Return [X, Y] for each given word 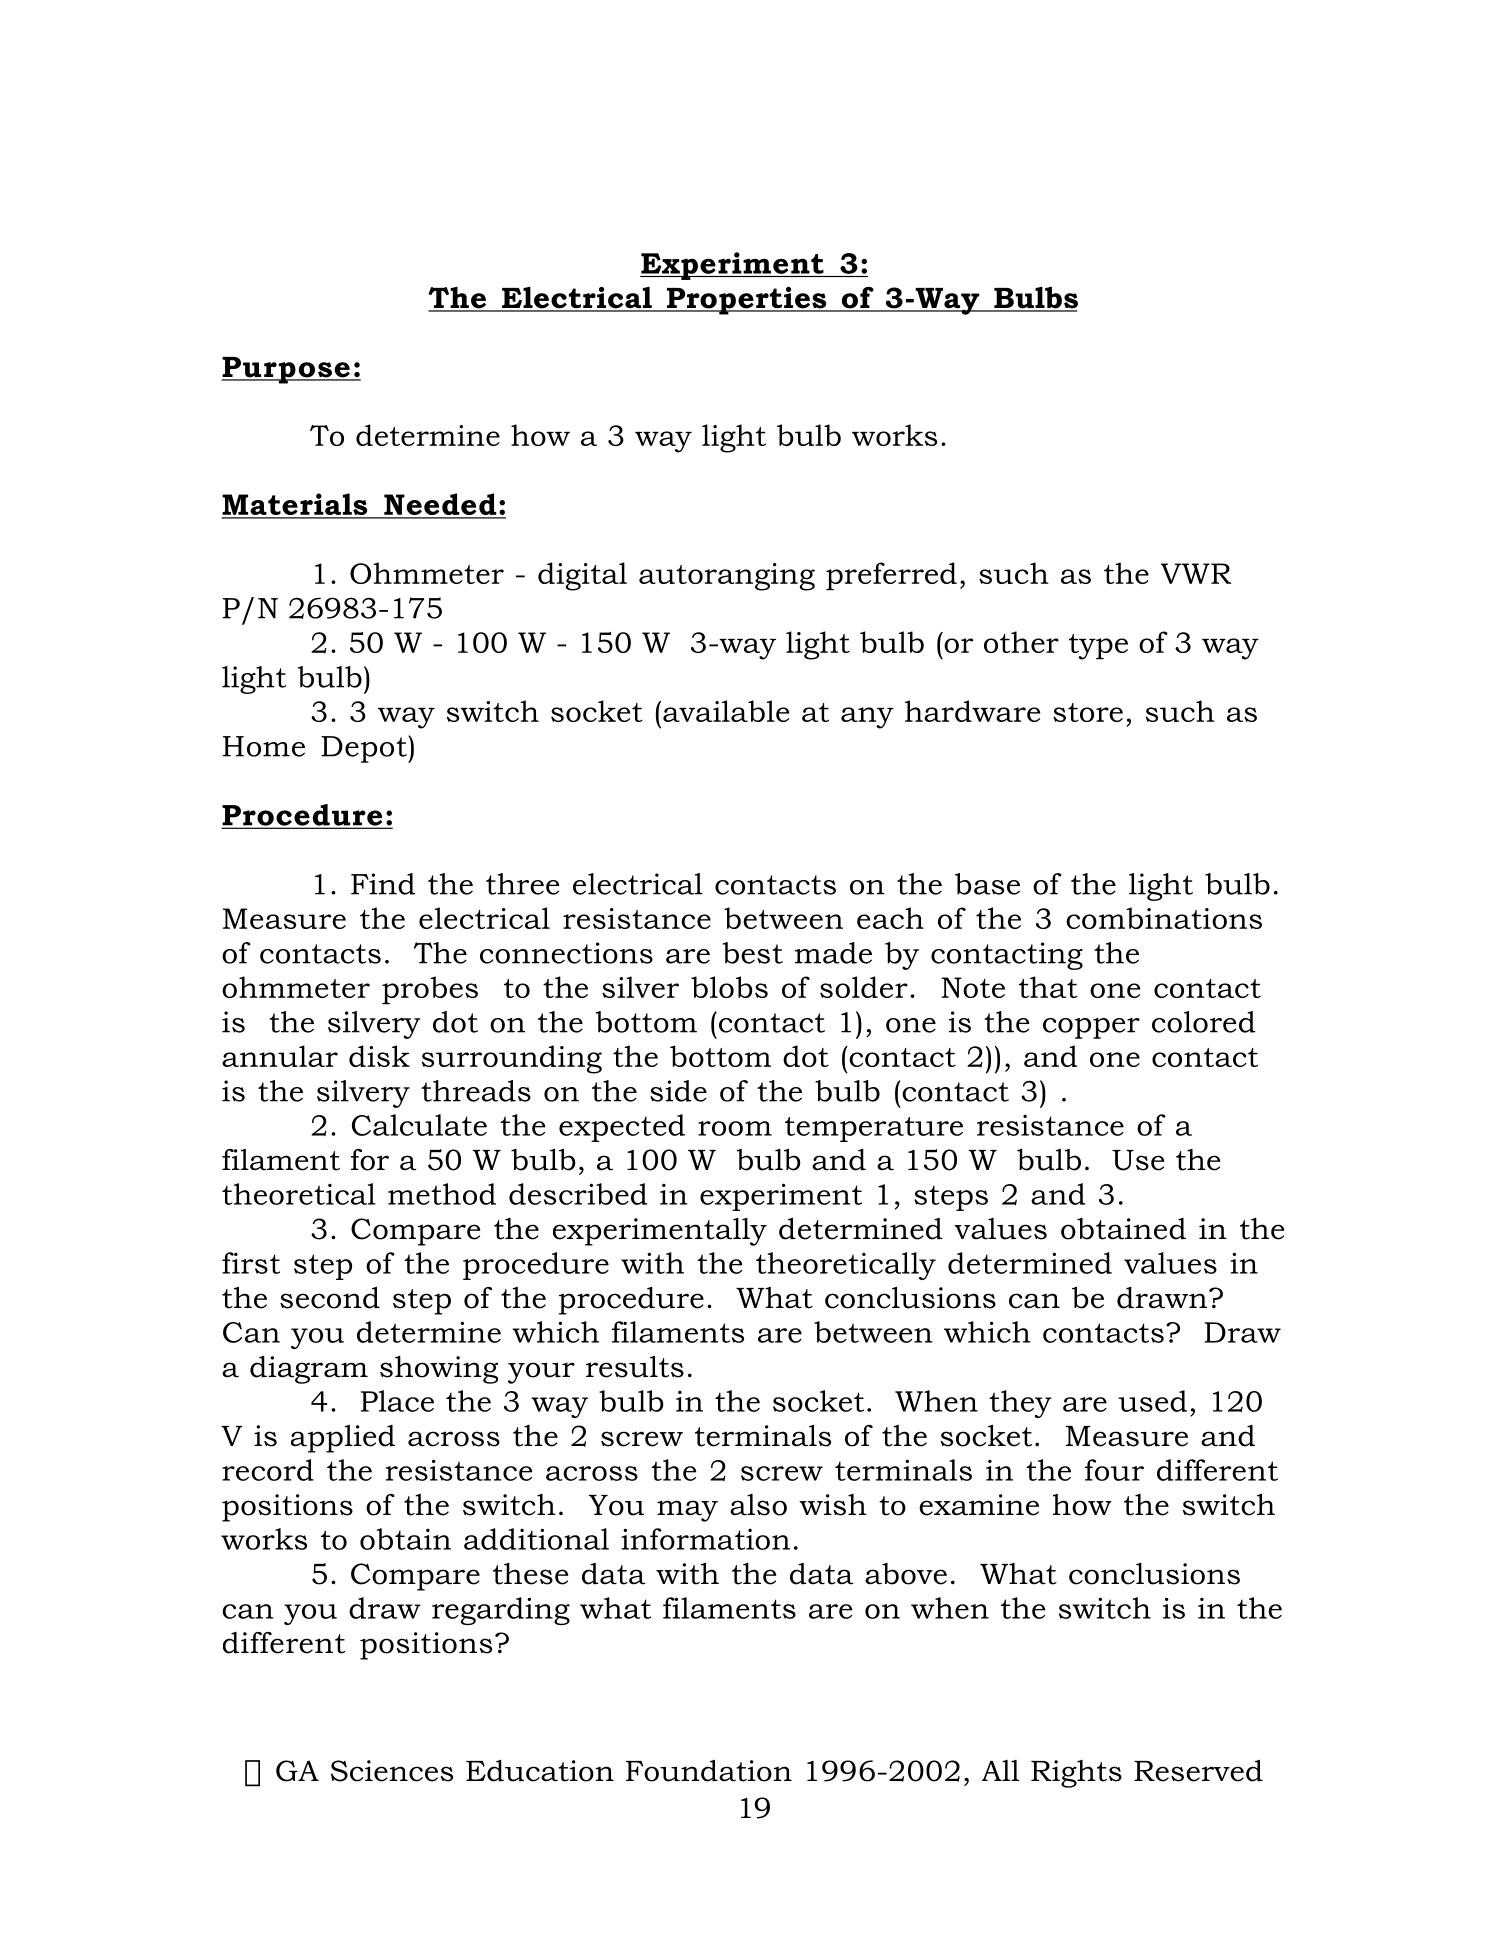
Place [397, 1401]
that [1048, 987]
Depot [365, 749]
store [1088, 712]
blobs [729, 987]
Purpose [286, 370]
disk [379, 1056]
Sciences [392, 1771]
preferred [891, 576]
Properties [747, 301]
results [635, 1367]
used [1152, 1401]
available [726, 711]
